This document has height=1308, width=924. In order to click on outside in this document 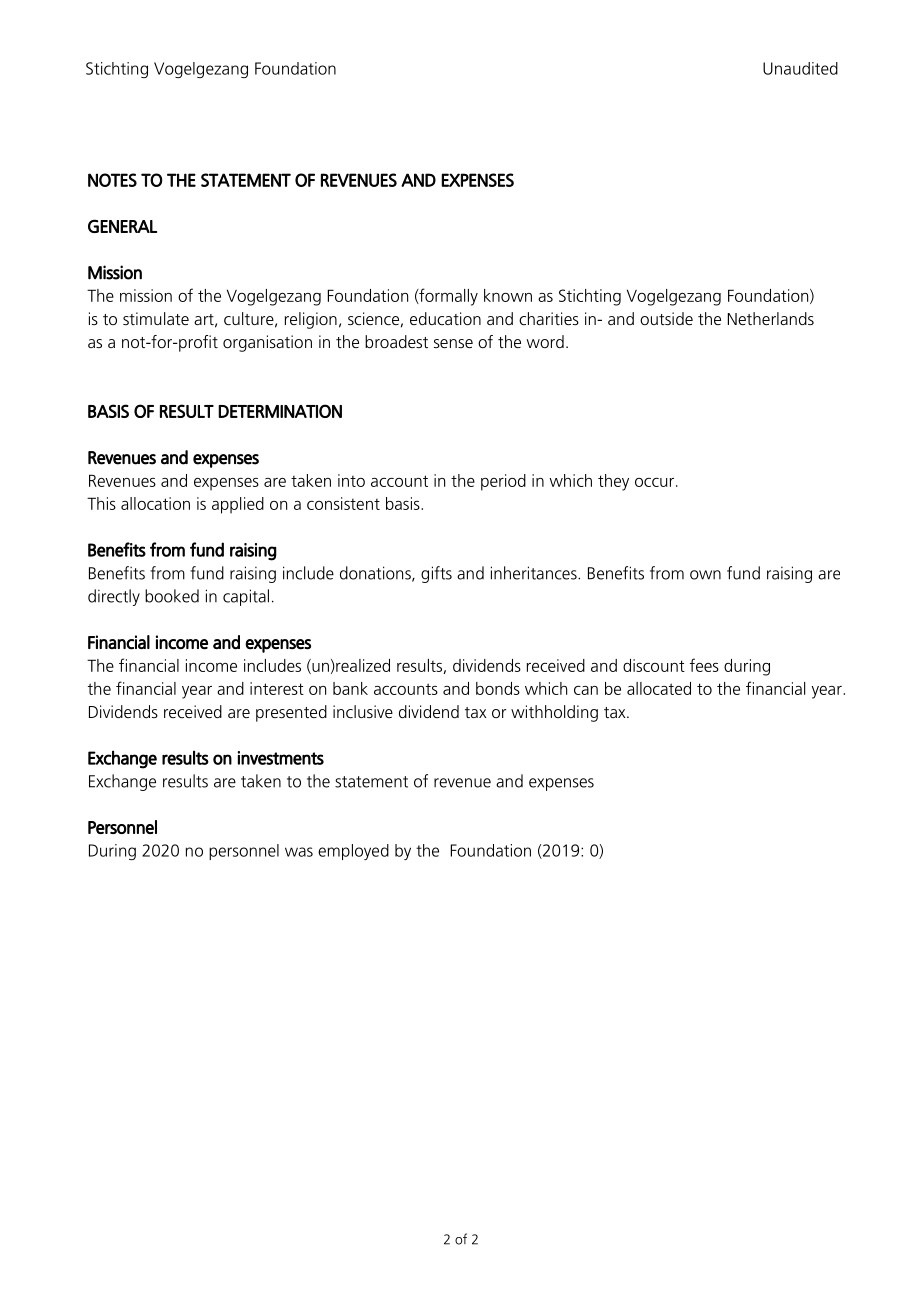, I will do `click(666, 318)`.
